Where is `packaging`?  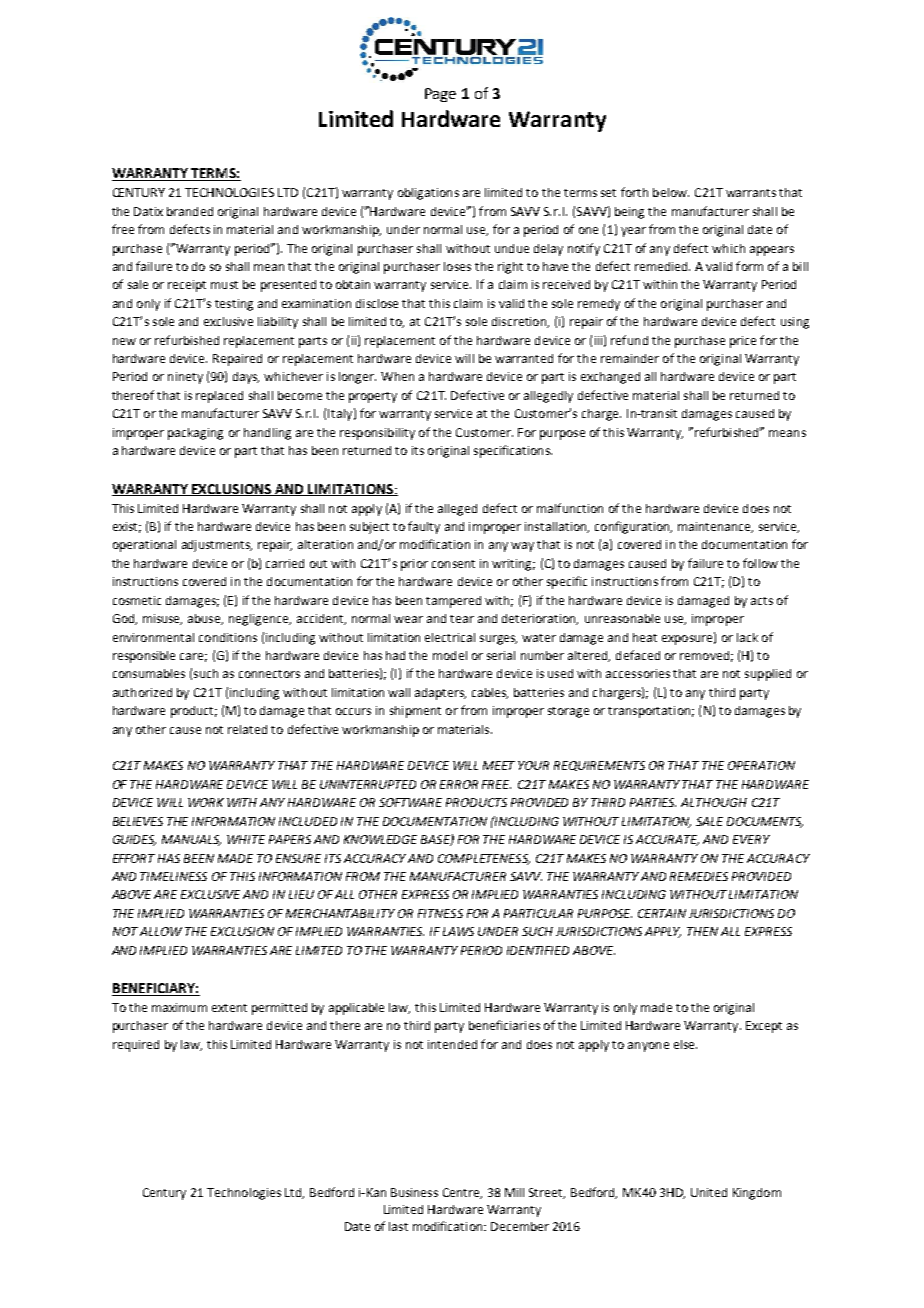
packaging is located at coordinates (195, 434).
